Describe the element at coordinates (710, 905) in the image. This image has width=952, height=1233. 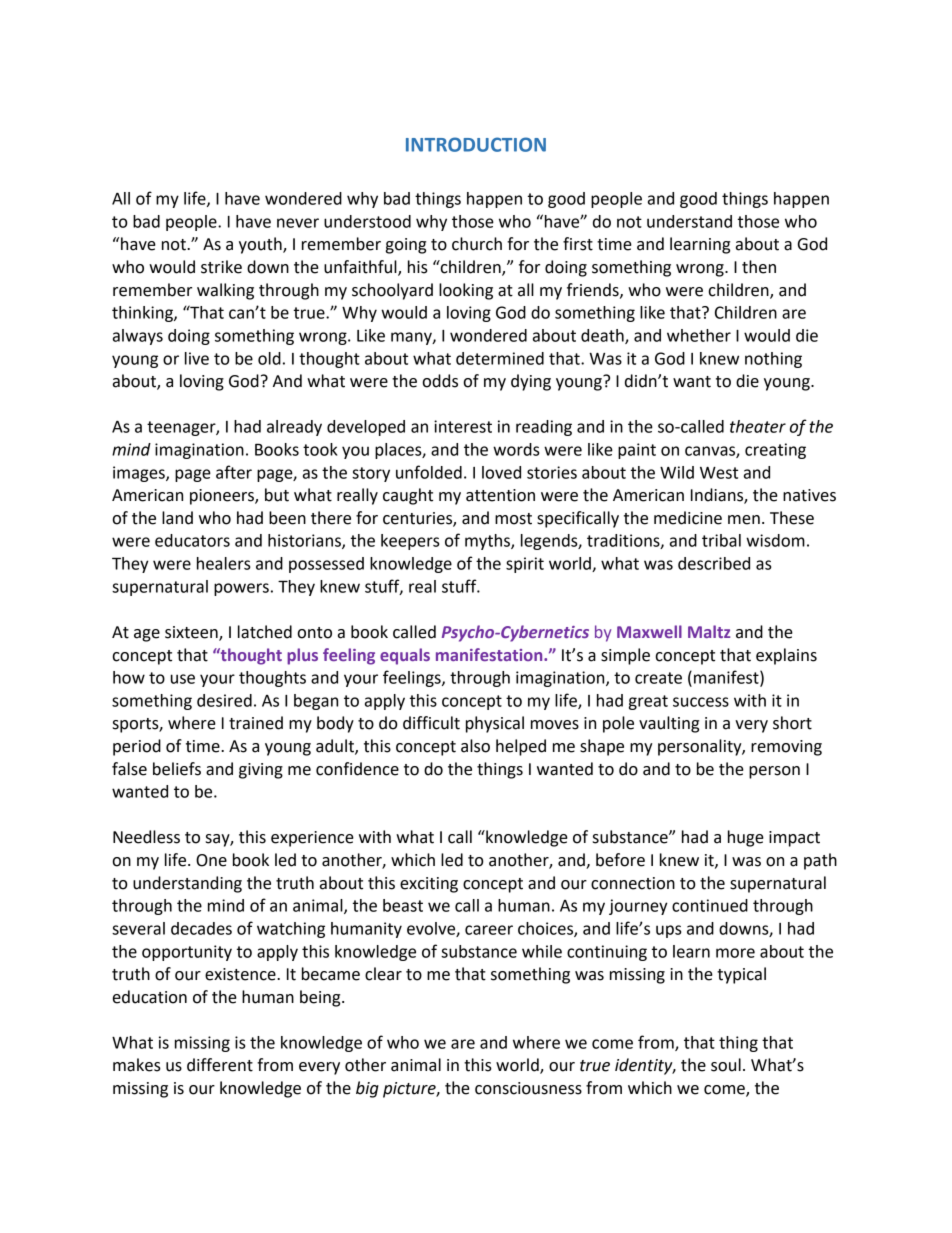
I see `continued` at that location.
